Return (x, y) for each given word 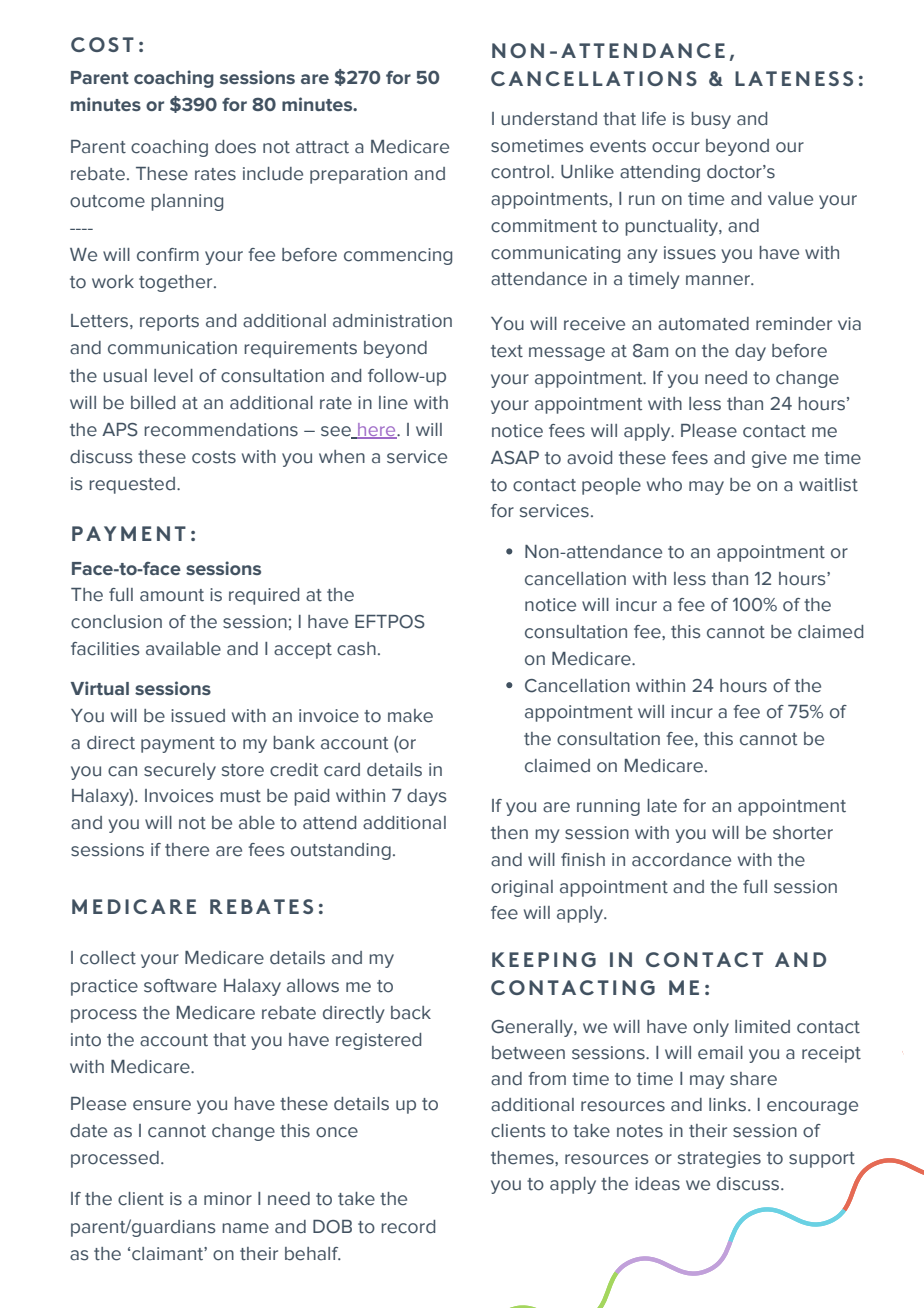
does (235, 147)
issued (198, 716)
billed (153, 403)
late (662, 806)
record (408, 1227)
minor (228, 1199)
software (180, 986)
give (769, 459)
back (411, 1013)
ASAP (515, 458)
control (520, 172)
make (410, 716)
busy (711, 120)
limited (762, 1027)
